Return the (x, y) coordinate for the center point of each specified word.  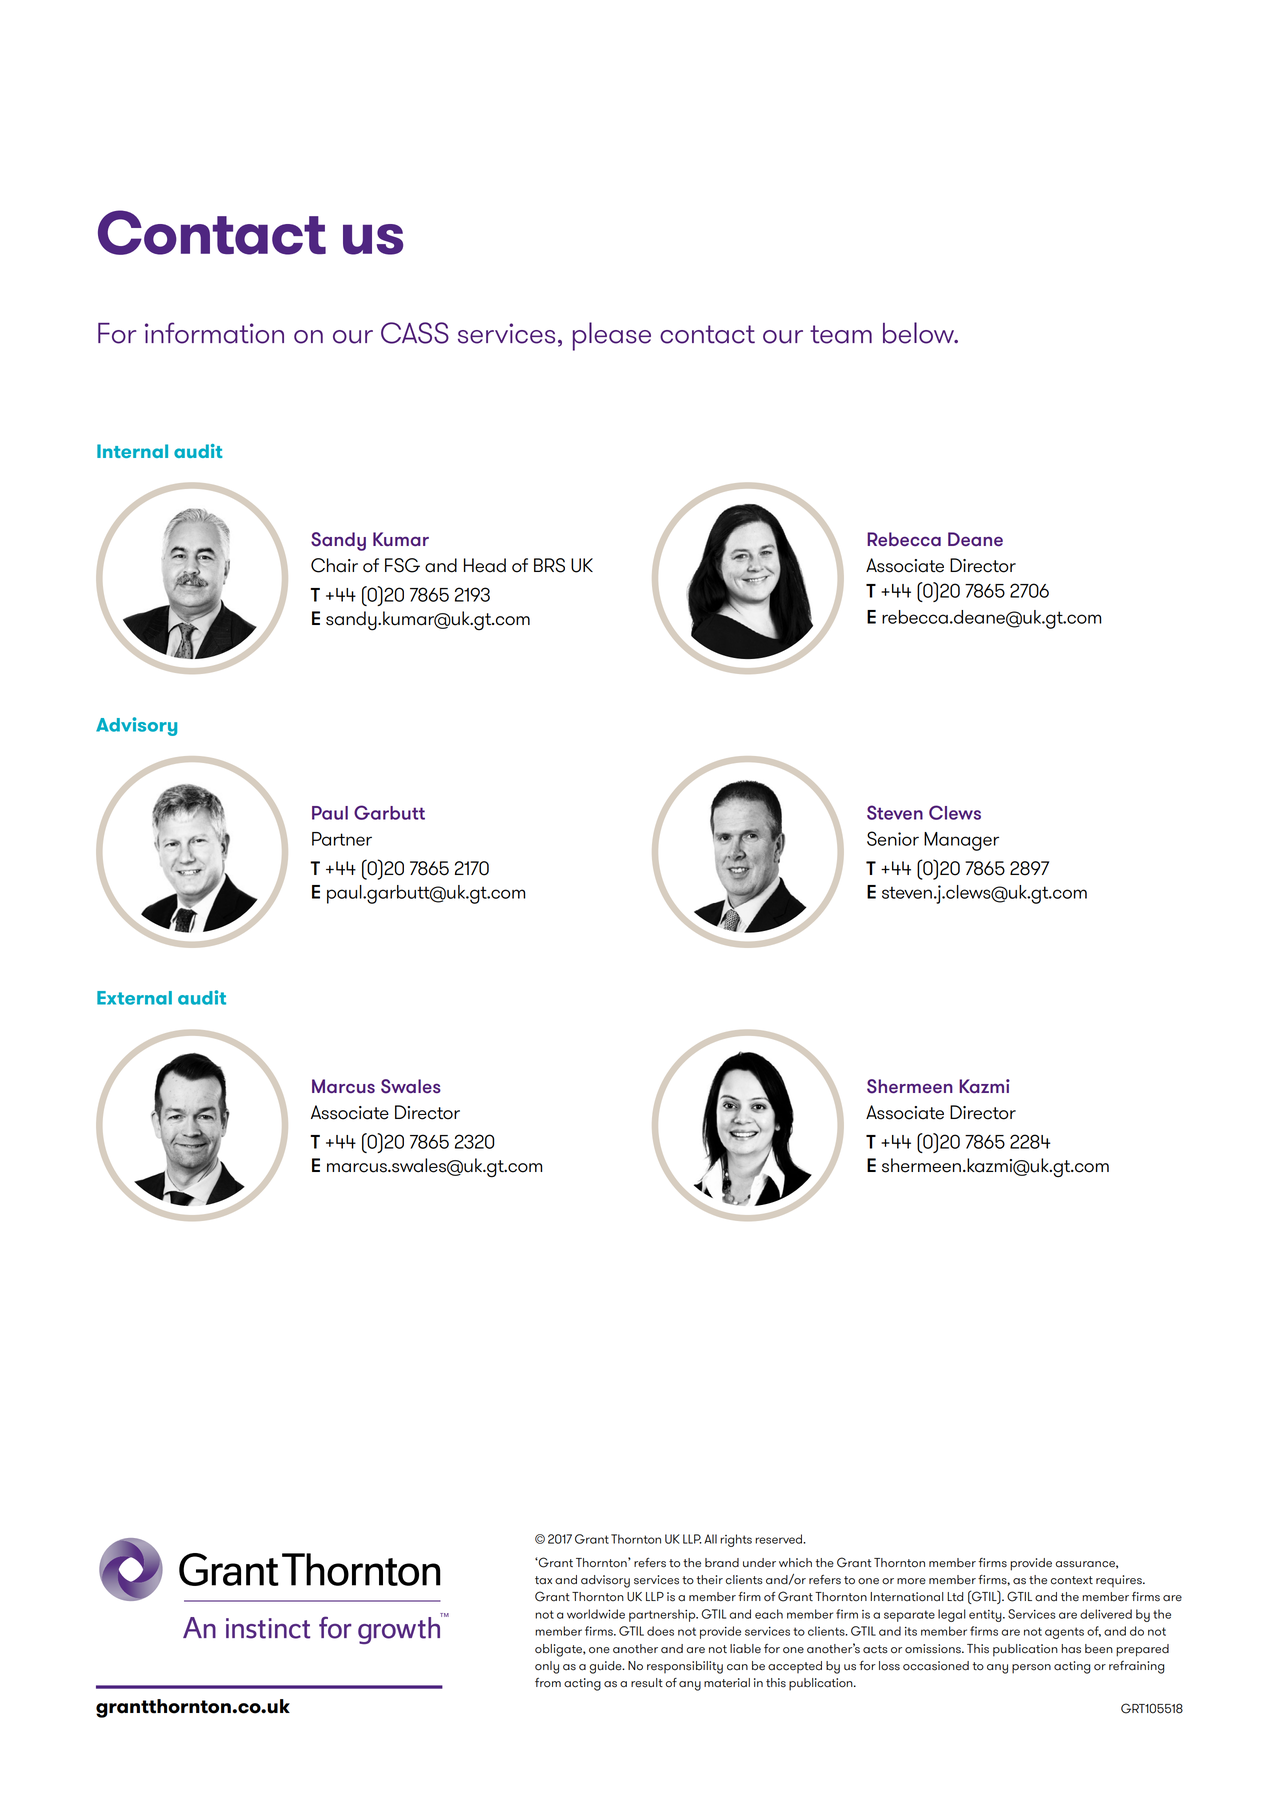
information (214, 333)
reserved (779, 1539)
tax (543, 1580)
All (710, 1539)
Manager (961, 841)
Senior (893, 838)
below (920, 333)
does (660, 1631)
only (547, 1667)
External (134, 998)
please (612, 336)
